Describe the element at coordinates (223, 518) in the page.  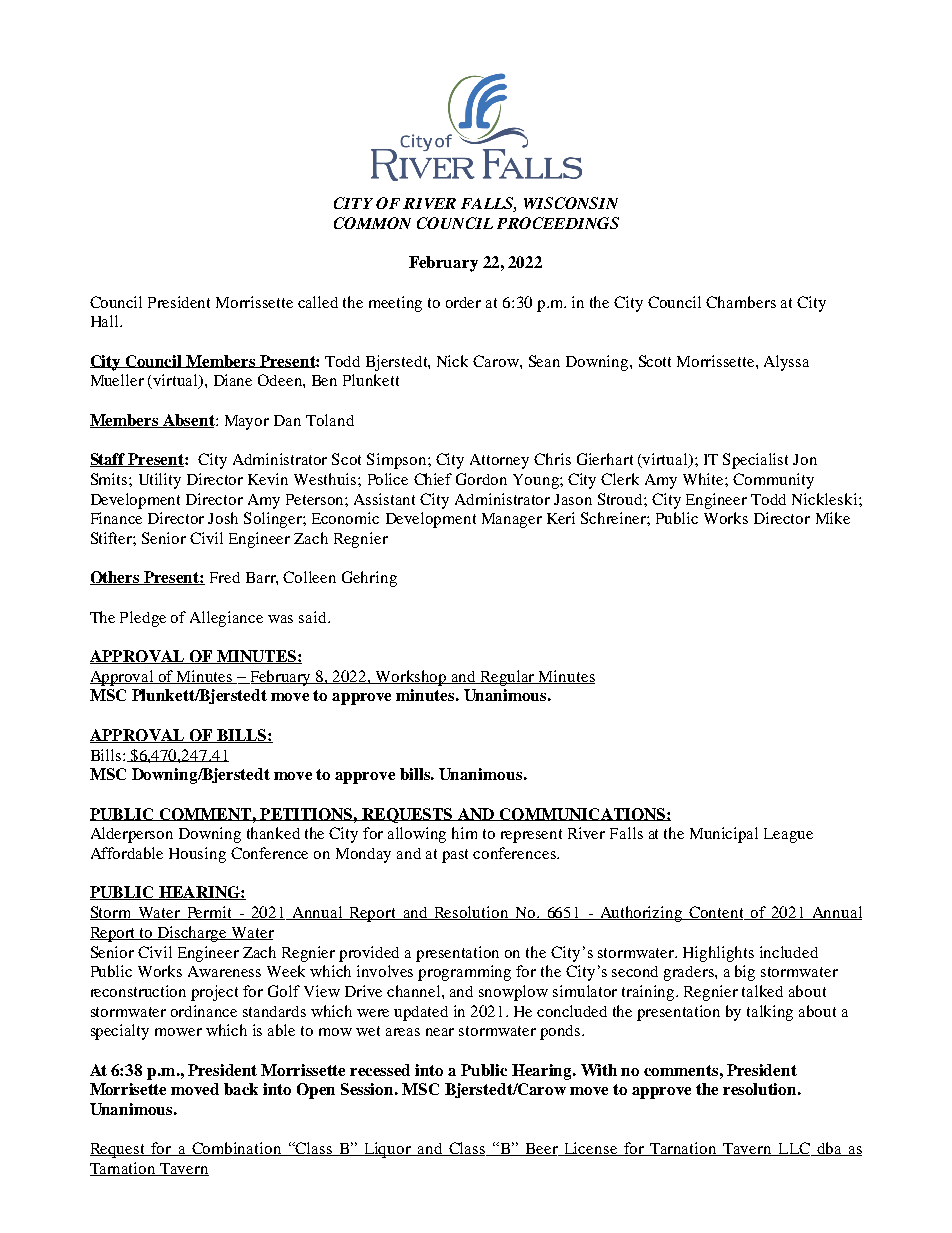
I see `Josh` at that location.
